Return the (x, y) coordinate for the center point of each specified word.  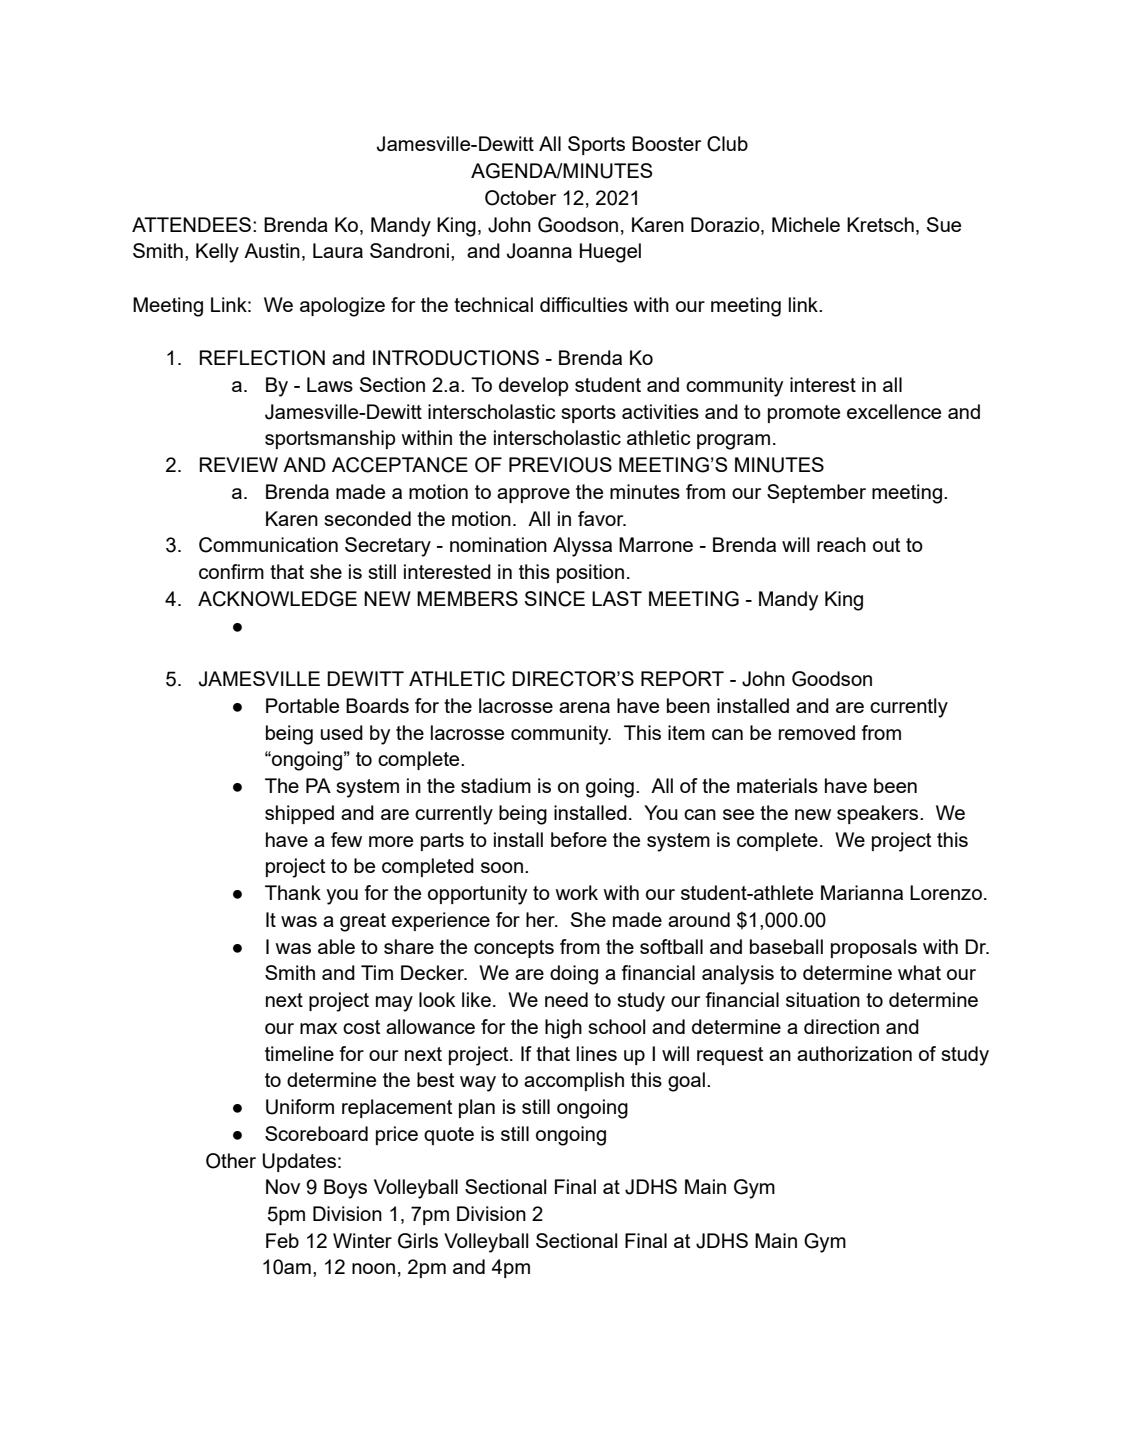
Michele (806, 224)
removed (817, 732)
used (342, 732)
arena (584, 707)
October (520, 198)
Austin (272, 250)
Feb (282, 1240)
